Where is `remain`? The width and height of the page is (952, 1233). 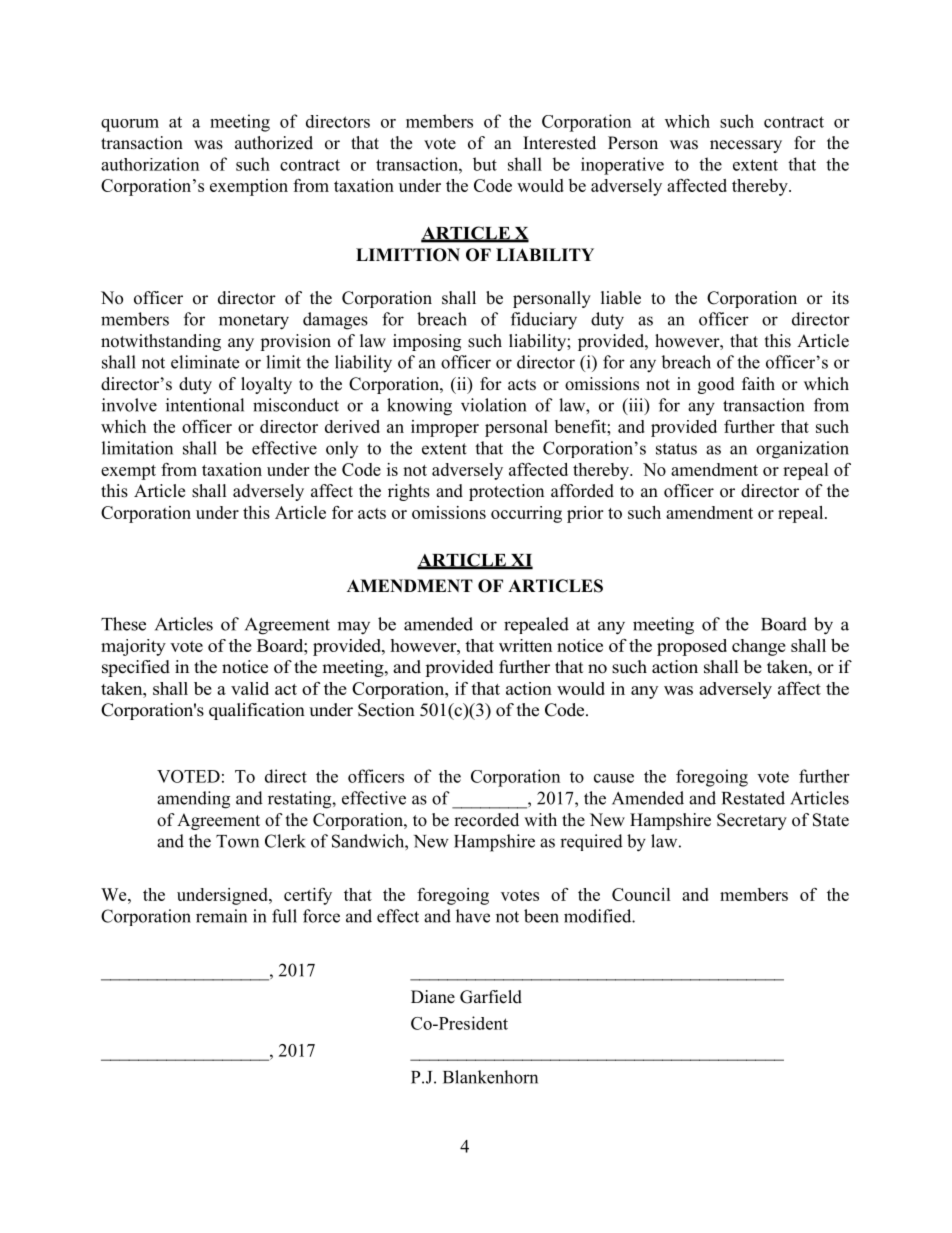
remain is located at coordinates (221, 916).
